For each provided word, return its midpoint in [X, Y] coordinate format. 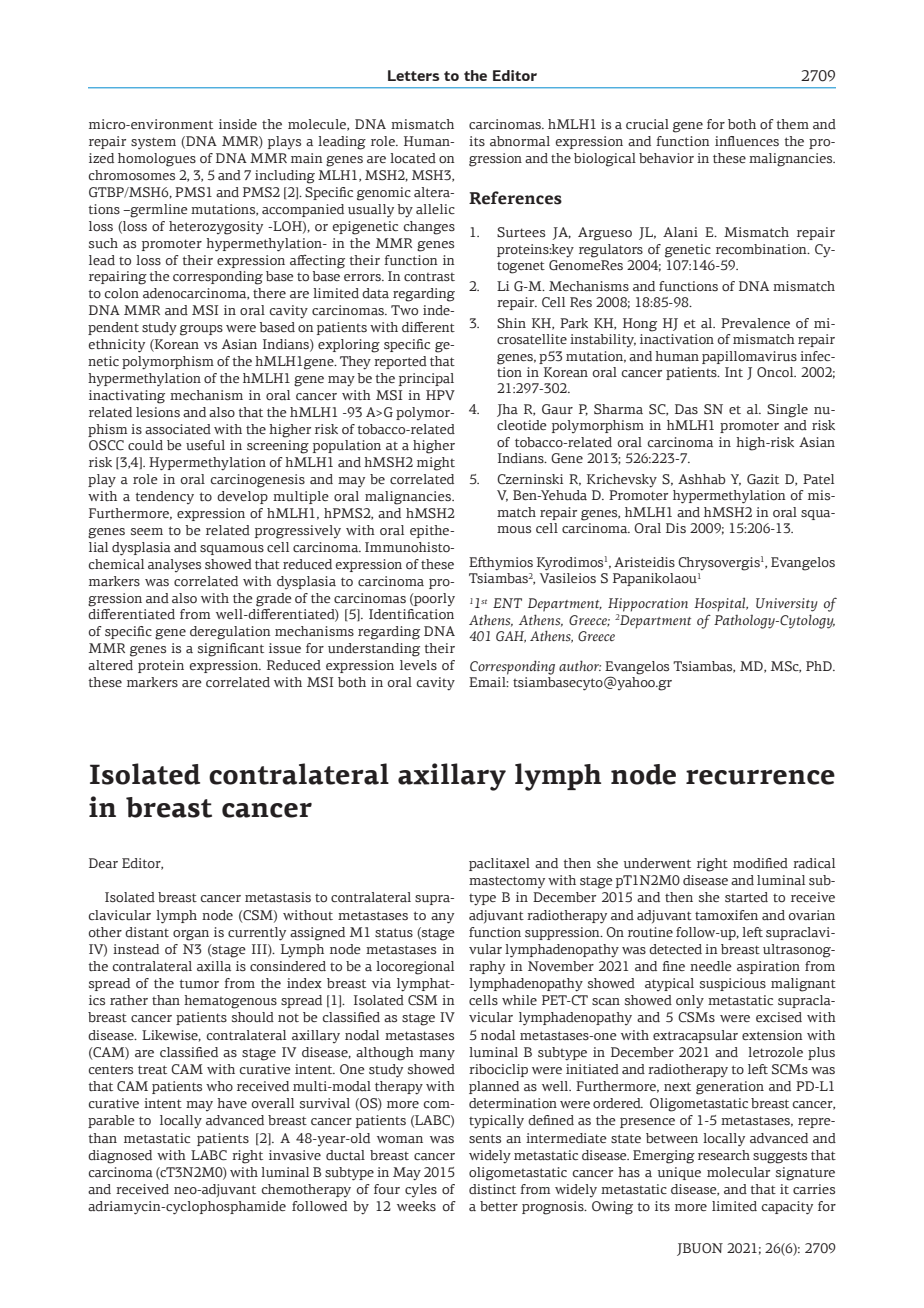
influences [747, 141]
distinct [492, 1189]
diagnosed [120, 1157]
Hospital [721, 604]
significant [231, 650]
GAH [511, 637]
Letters [414, 75]
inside [238, 124]
